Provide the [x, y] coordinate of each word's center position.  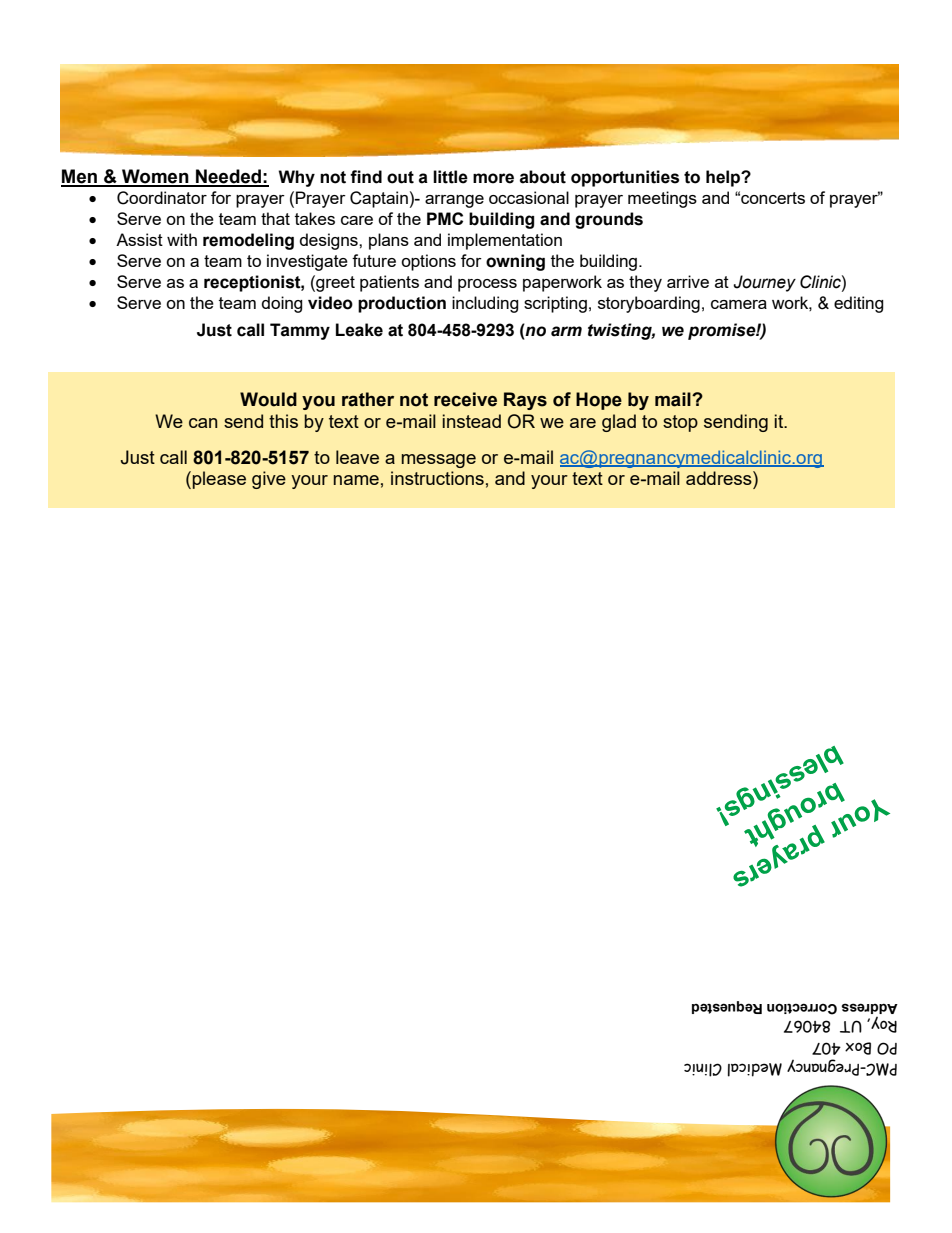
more [493, 178]
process [487, 285]
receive [465, 399]
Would [268, 399]
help [724, 178]
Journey [764, 283]
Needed [228, 177]
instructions [437, 478]
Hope [599, 401]
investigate [307, 262]
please [219, 480]
